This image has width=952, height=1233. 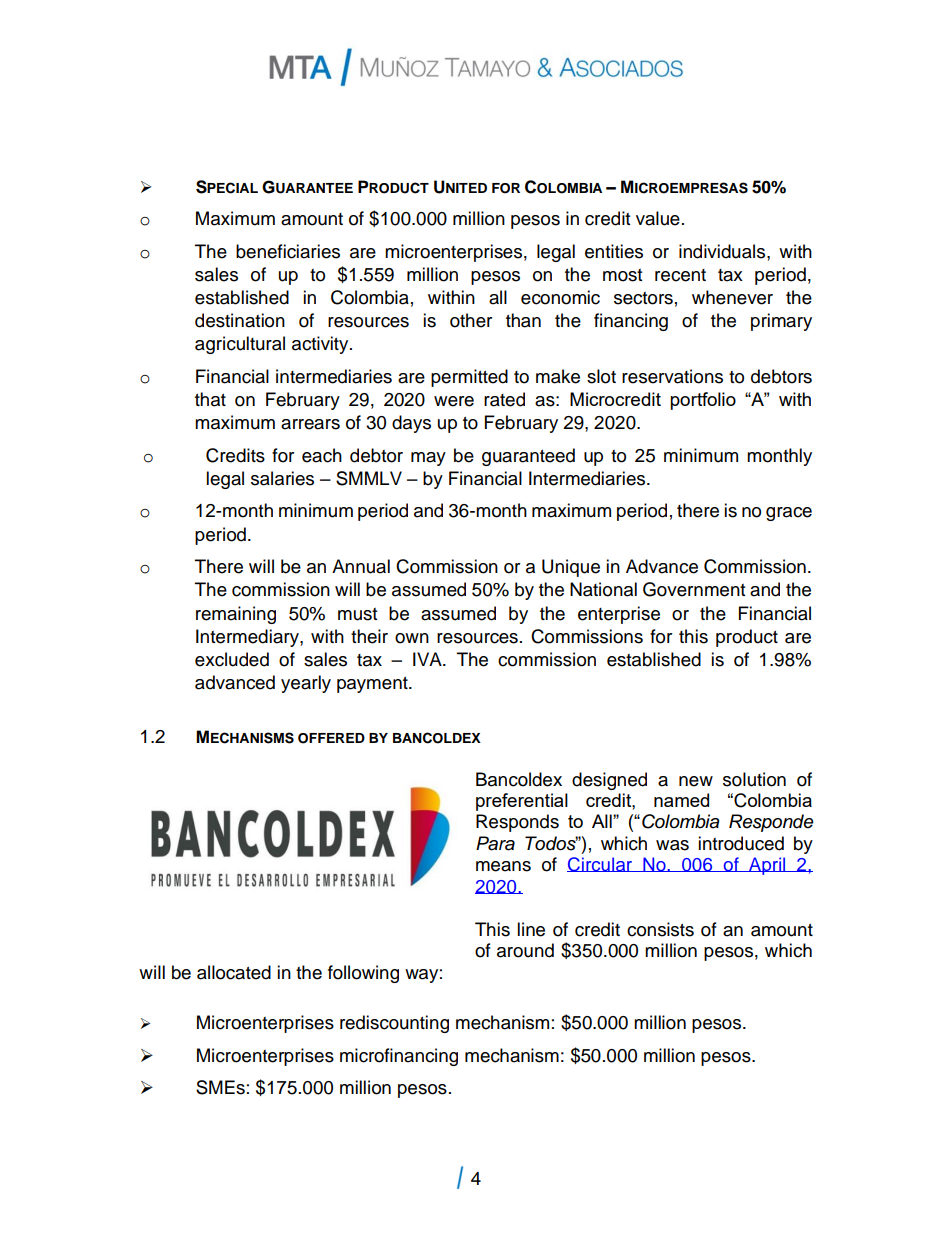 I want to click on allocated, so click(x=234, y=972).
